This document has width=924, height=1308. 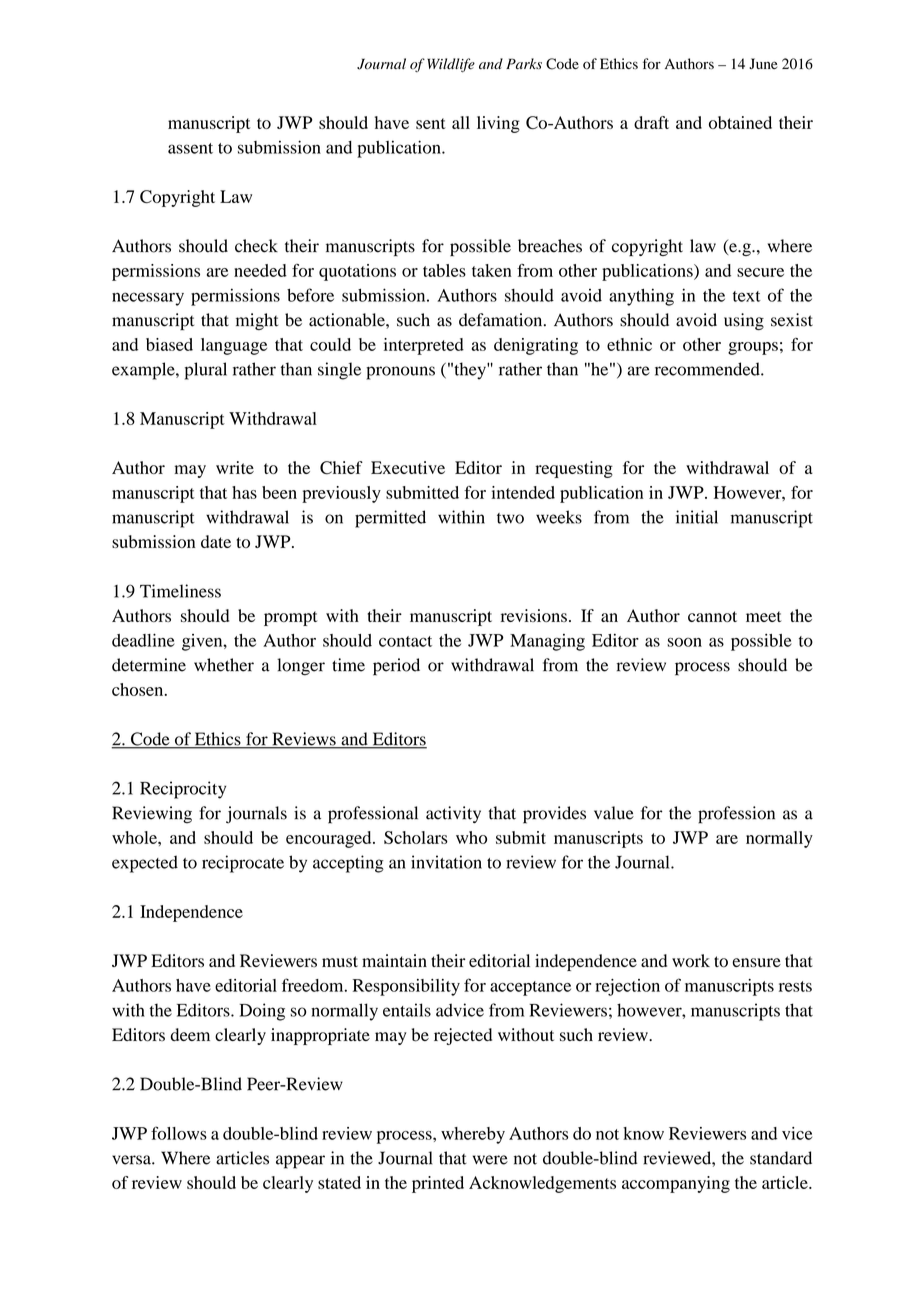 I want to click on value, so click(x=614, y=813).
